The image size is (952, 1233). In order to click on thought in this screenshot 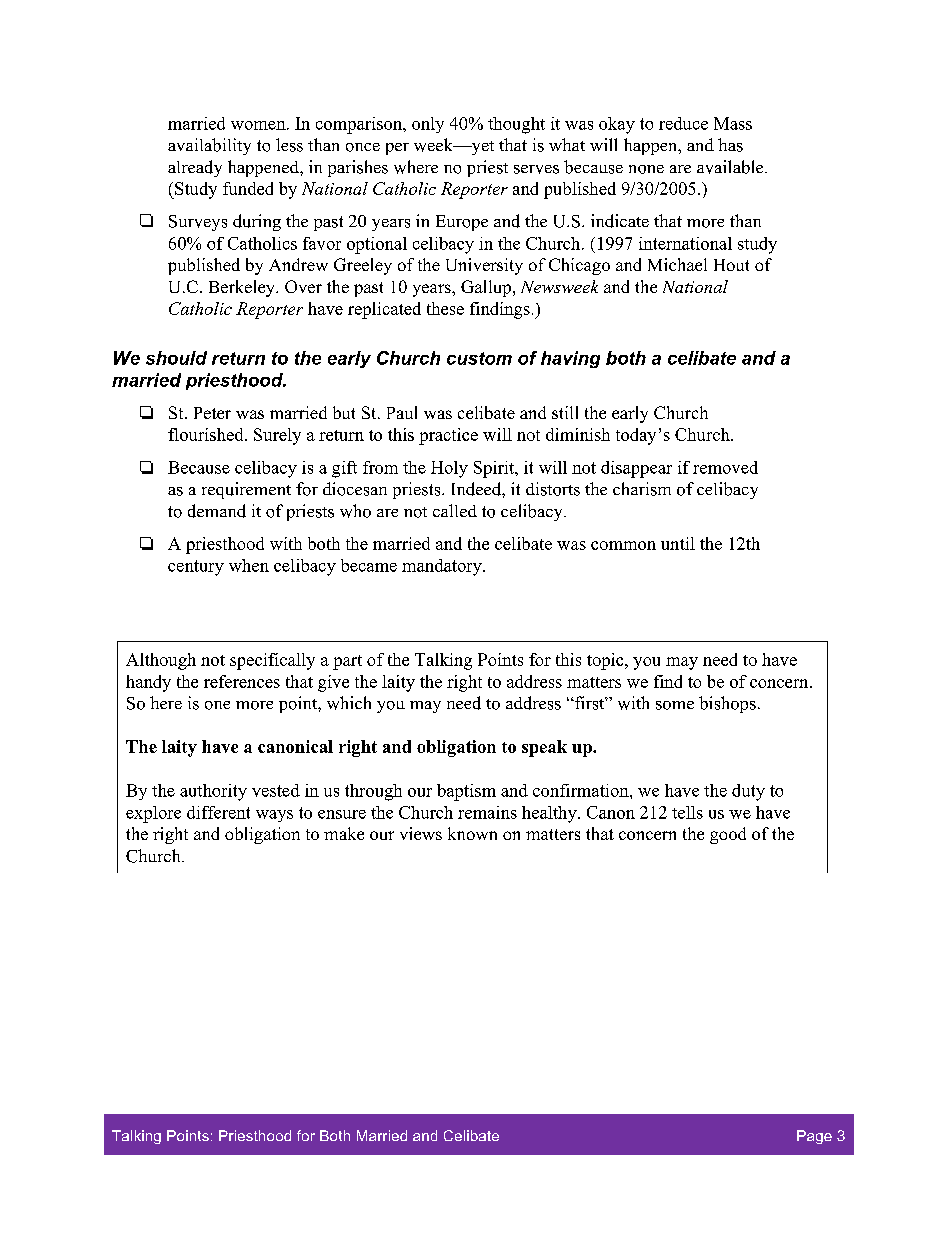, I will do `click(516, 125)`.
